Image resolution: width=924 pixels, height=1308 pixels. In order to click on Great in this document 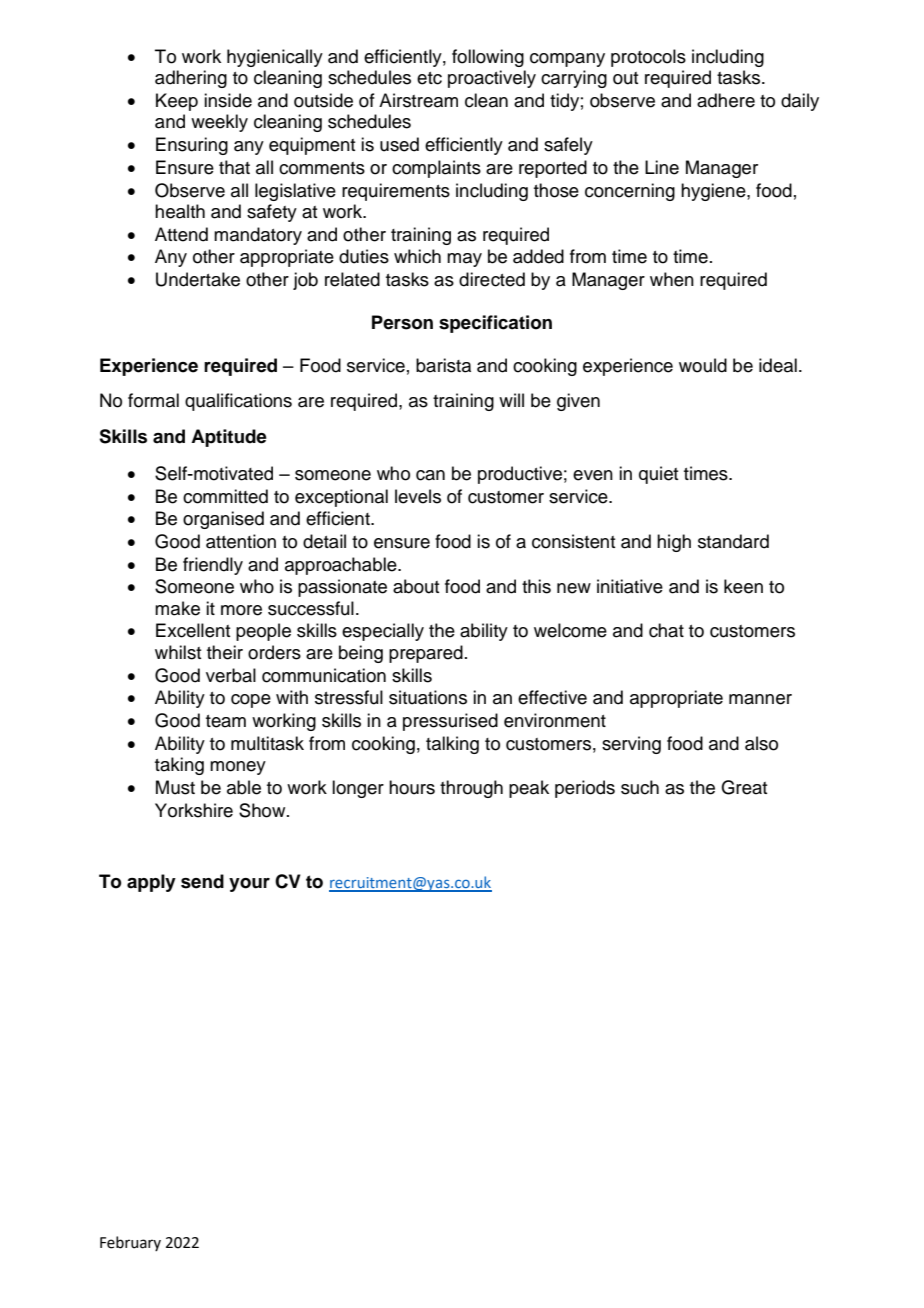, I will do `click(744, 787)`.
